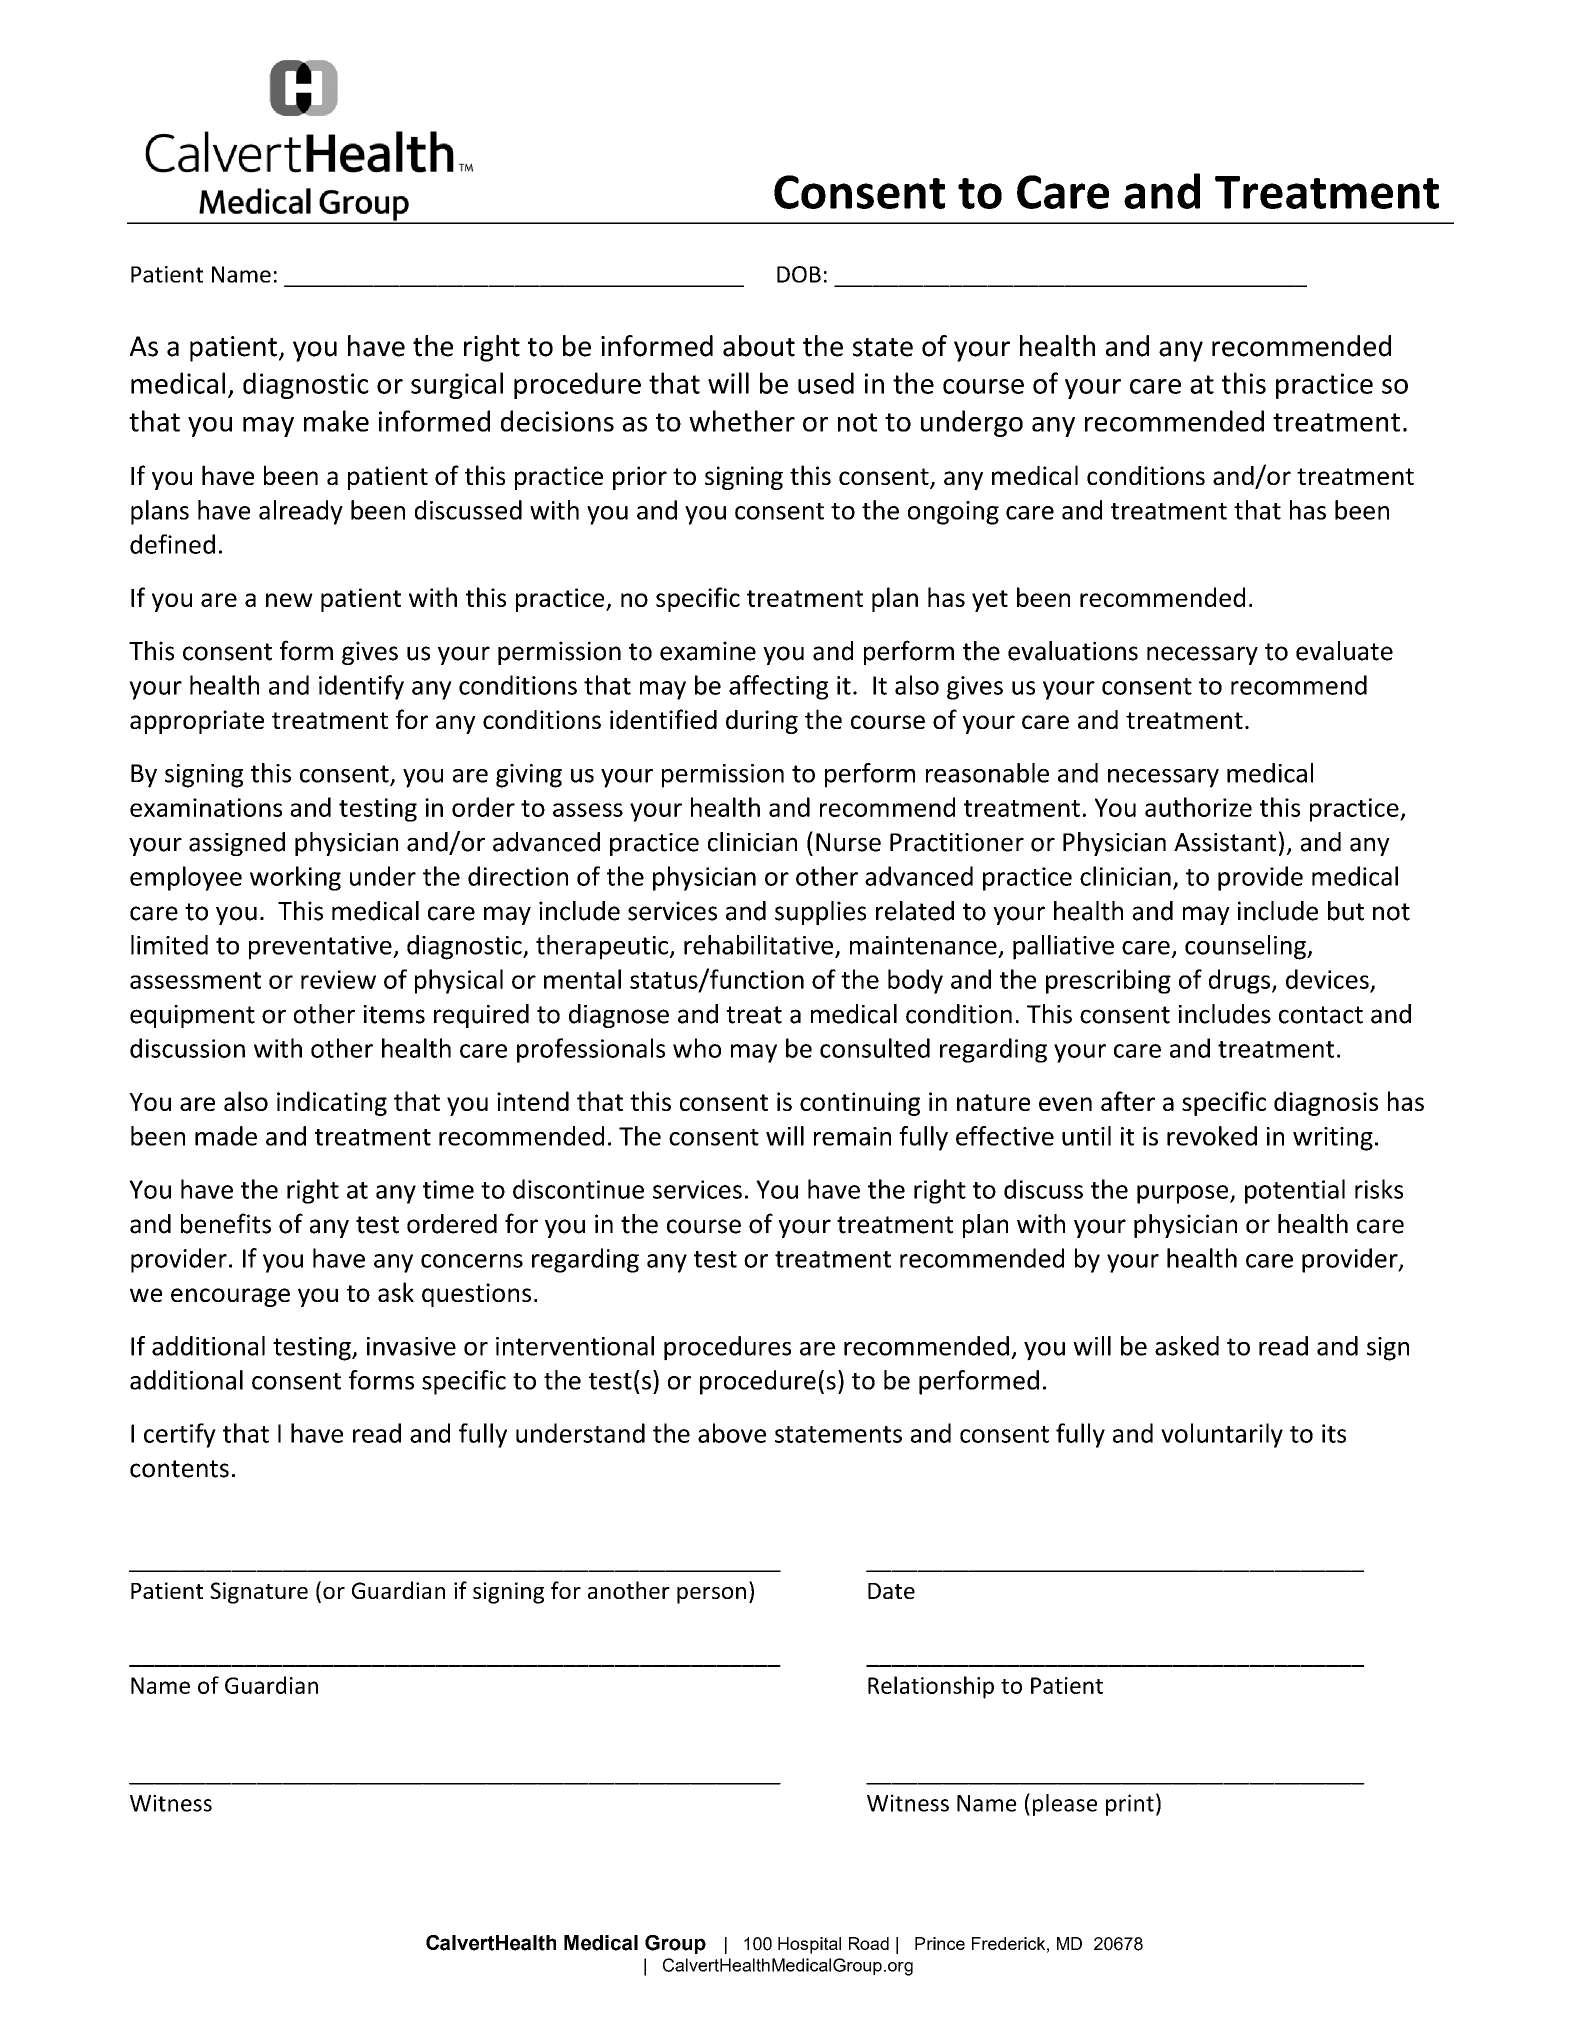 This screenshot has width=1569, height=2031. I want to click on Road, so click(869, 1943).
